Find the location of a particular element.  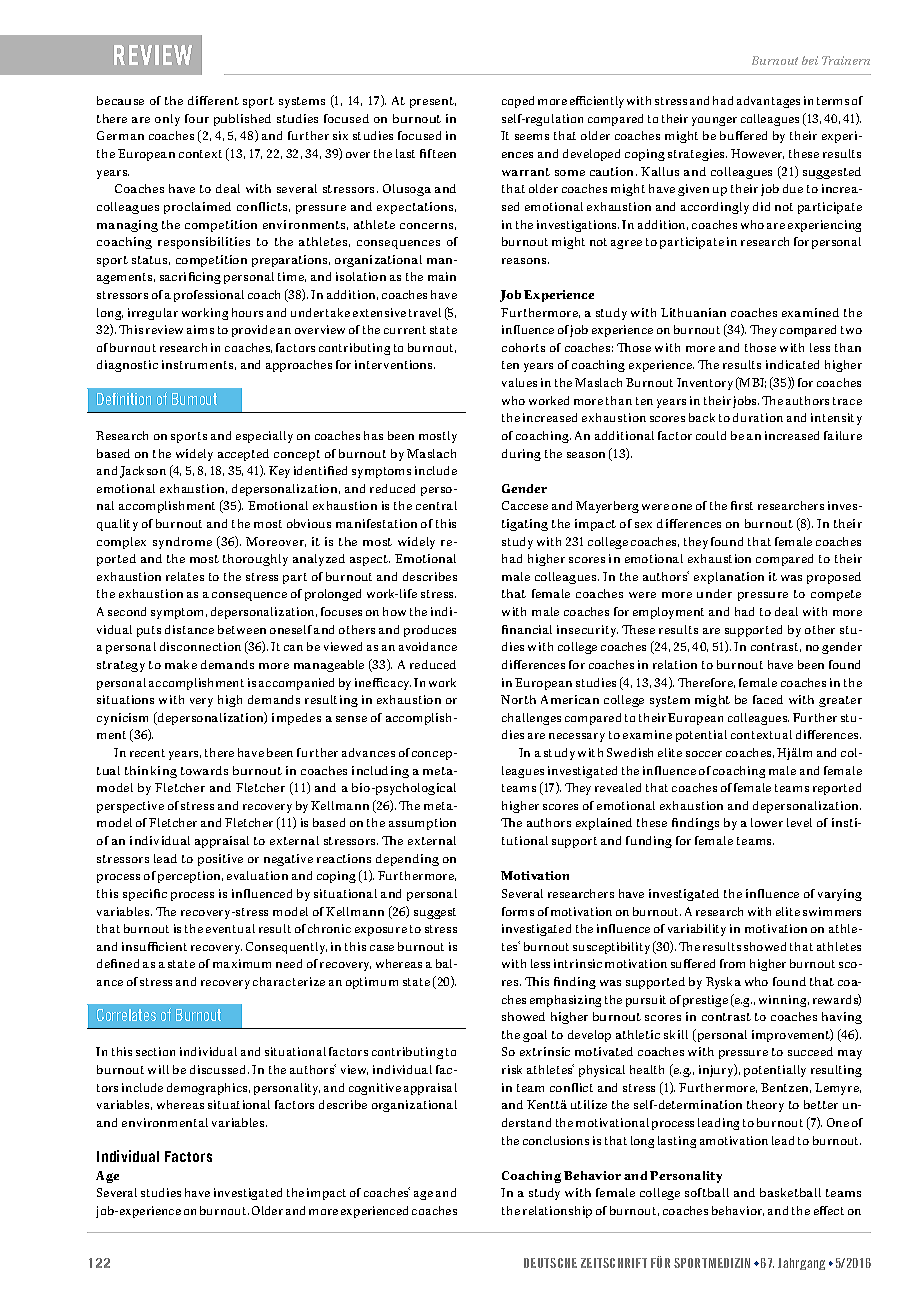

DEUTSCHE is located at coordinates (550, 1263).
